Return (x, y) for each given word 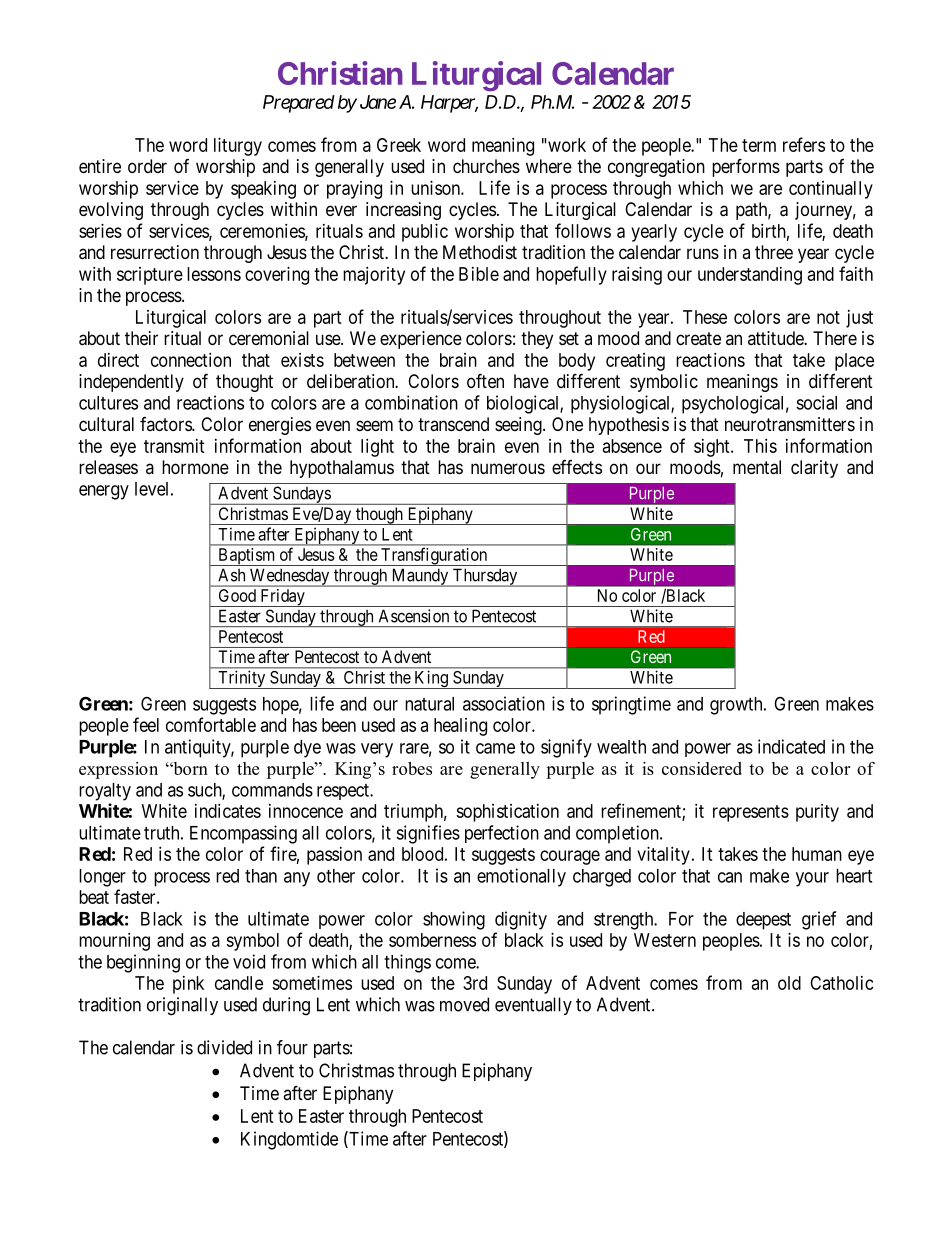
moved (464, 1004)
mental (757, 467)
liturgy (238, 147)
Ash (231, 575)
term (759, 145)
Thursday (485, 577)
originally (182, 1006)
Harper (449, 104)
